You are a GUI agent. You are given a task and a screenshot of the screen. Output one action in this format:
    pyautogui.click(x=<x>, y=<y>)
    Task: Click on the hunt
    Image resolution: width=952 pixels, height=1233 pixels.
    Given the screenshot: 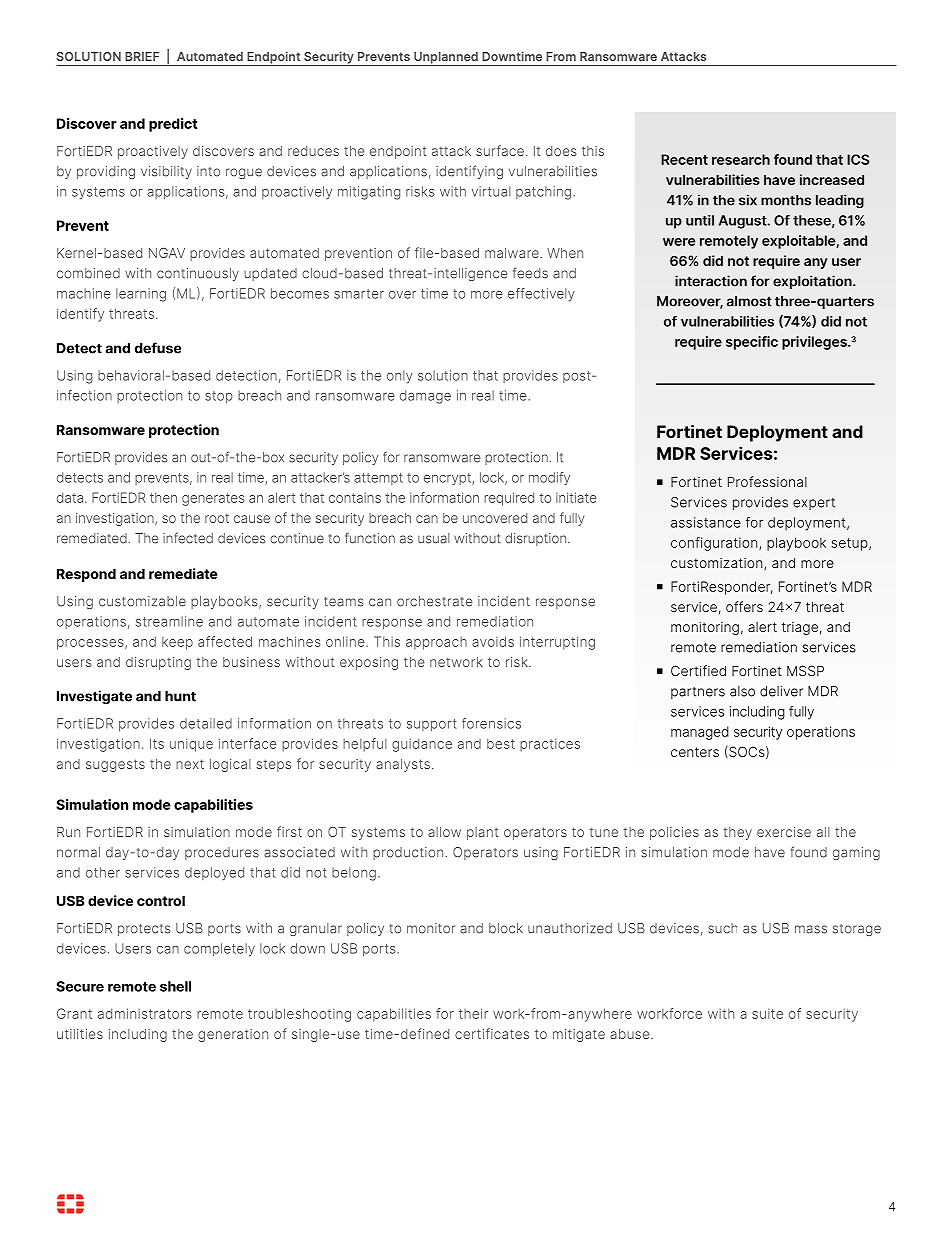 What is the action you would take?
    pyautogui.click(x=180, y=696)
